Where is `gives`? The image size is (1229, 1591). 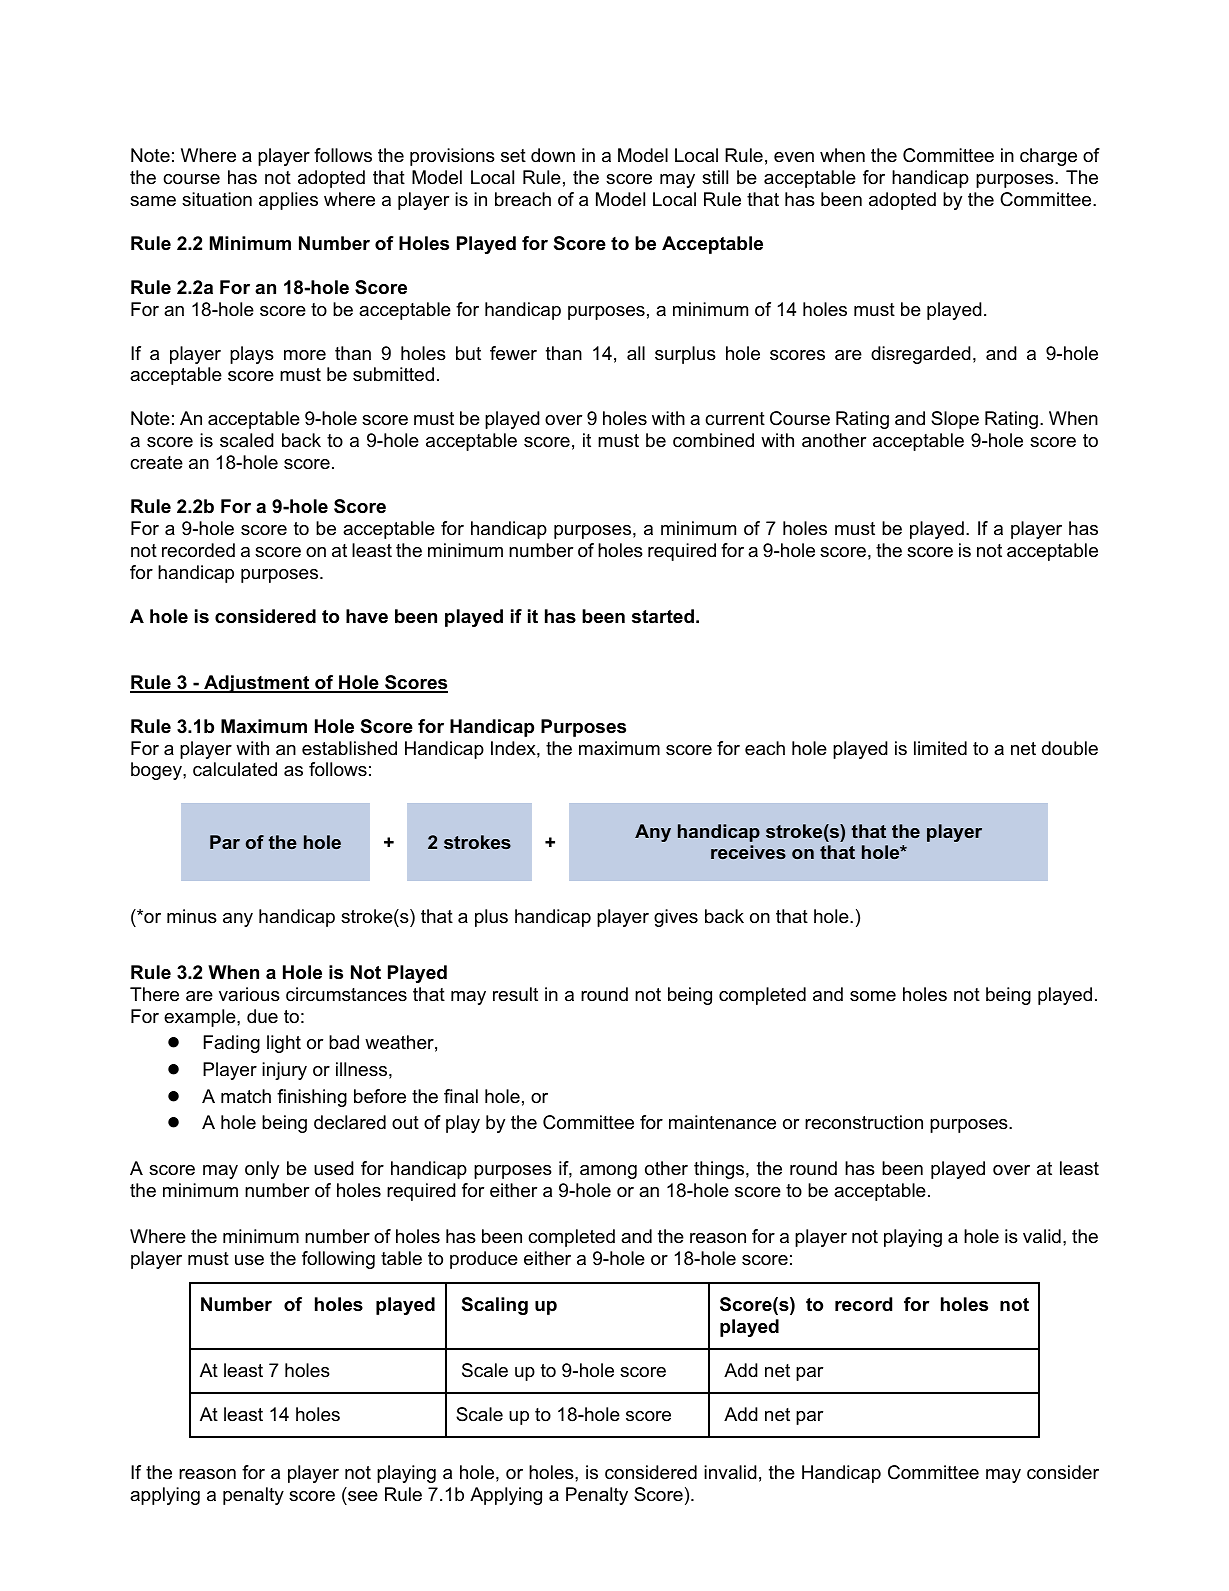 gives is located at coordinates (676, 918).
